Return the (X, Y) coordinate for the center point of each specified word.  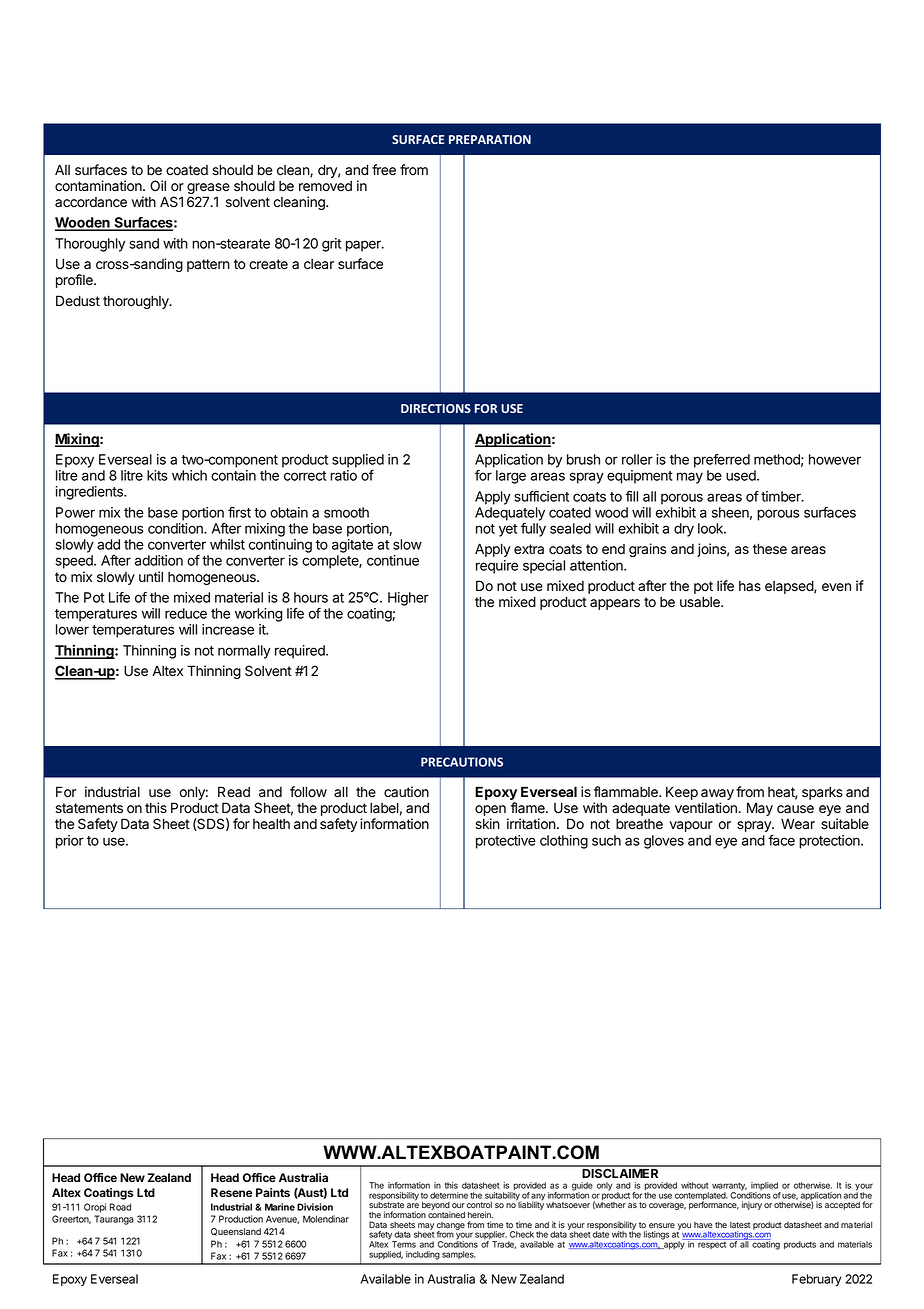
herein (480, 1214)
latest (740, 1225)
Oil (158, 185)
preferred (722, 461)
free (384, 170)
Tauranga (114, 1220)
